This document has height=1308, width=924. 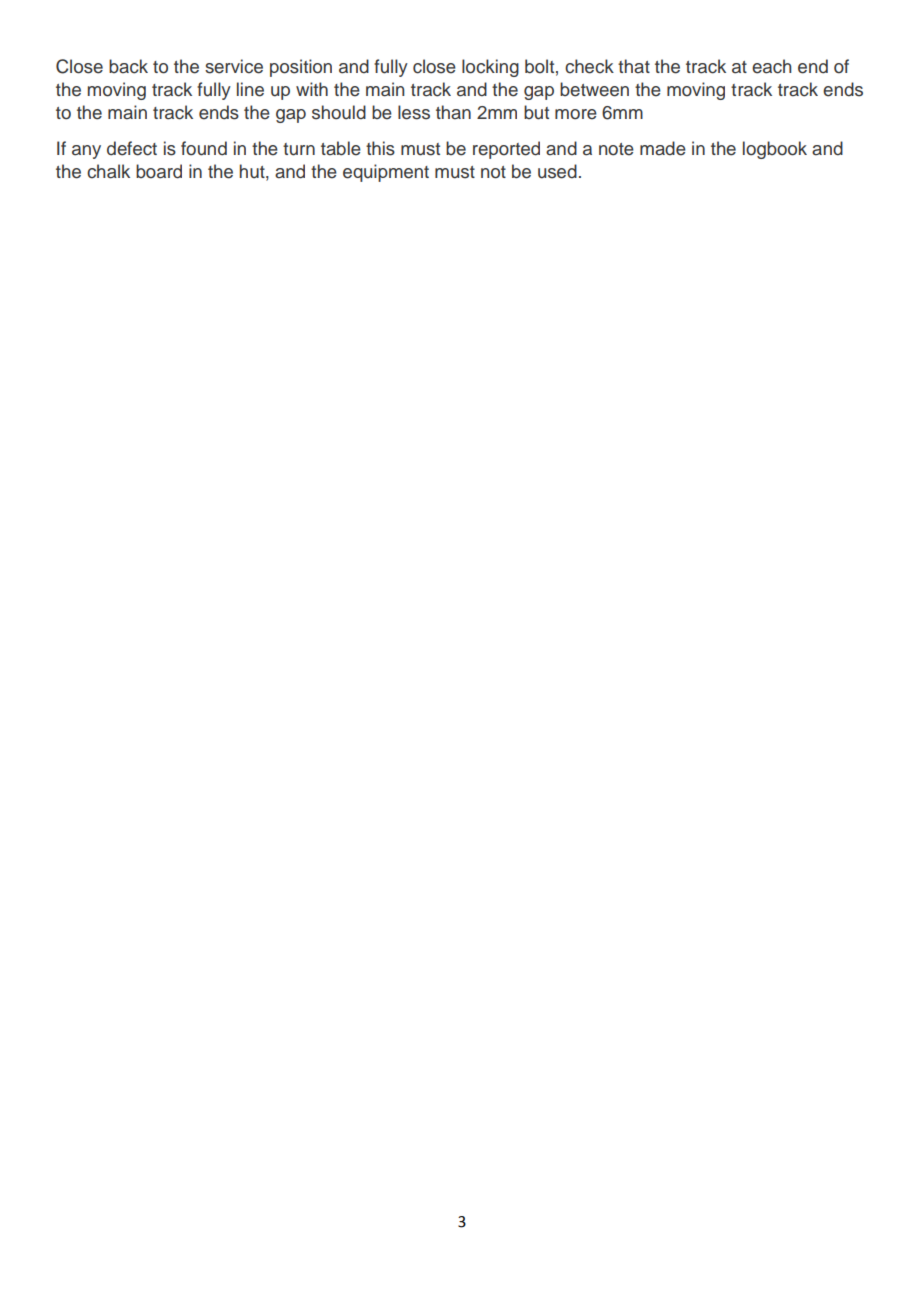 What do you see at coordinates (250, 89) in the document?
I see `line` at bounding box center [250, 89].
